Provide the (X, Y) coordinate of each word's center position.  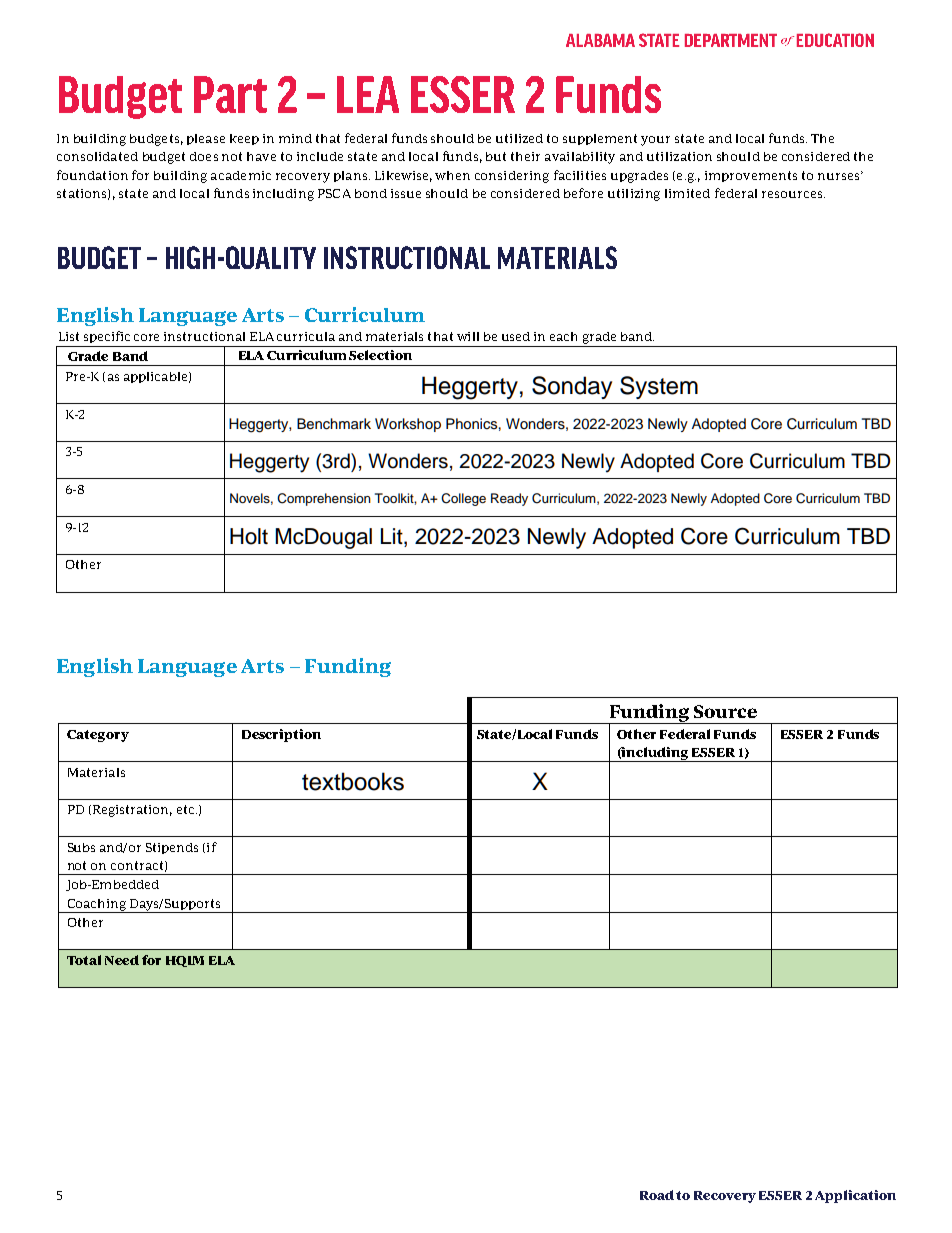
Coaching (97, 906)
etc (187, 809)
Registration (131, 811)
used (516, 336)
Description (281, 735)
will (468, 336)
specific (107, 337)
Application (855, 1196)
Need (122, 960)
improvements (751, 176)
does (204, 156)
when (452, 175)
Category (98, 736)
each (563, 336)
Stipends (172, 848)
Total (84, 960)
